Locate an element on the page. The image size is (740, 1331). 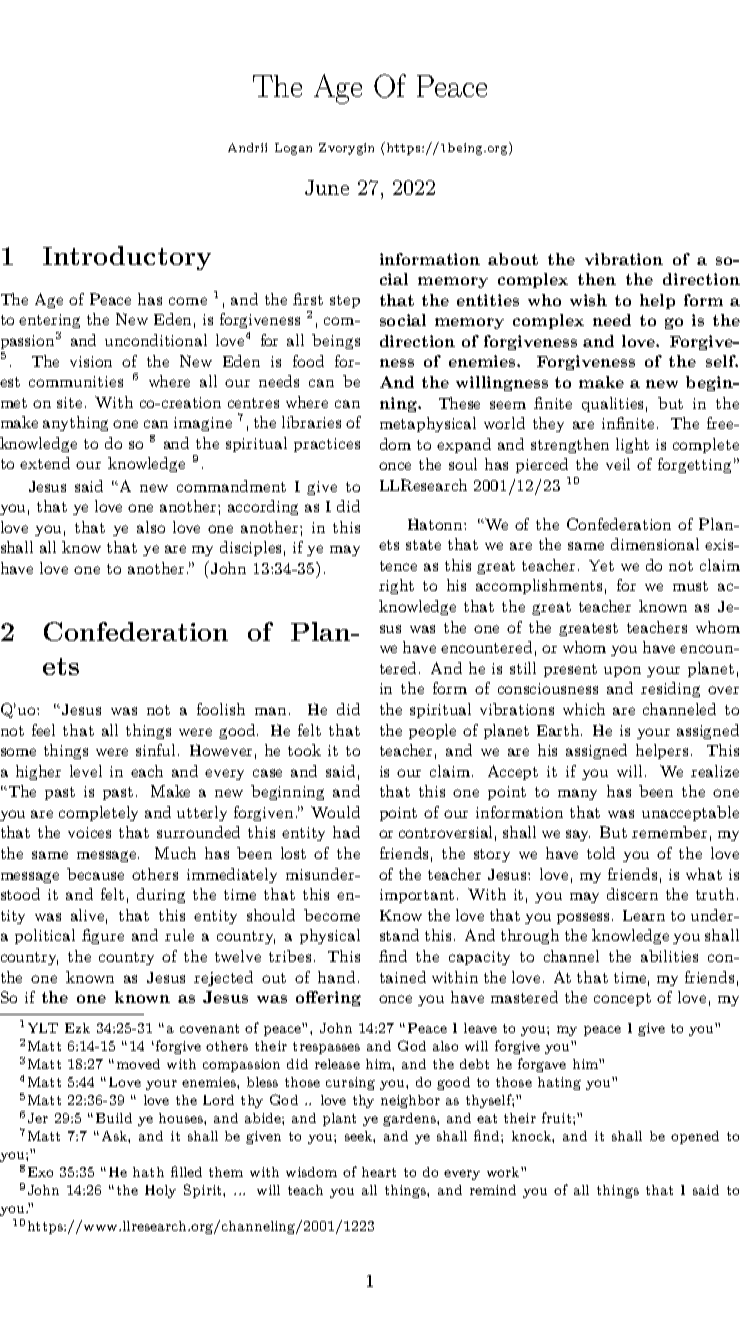
hath is located at coordinates (148, 1172).
